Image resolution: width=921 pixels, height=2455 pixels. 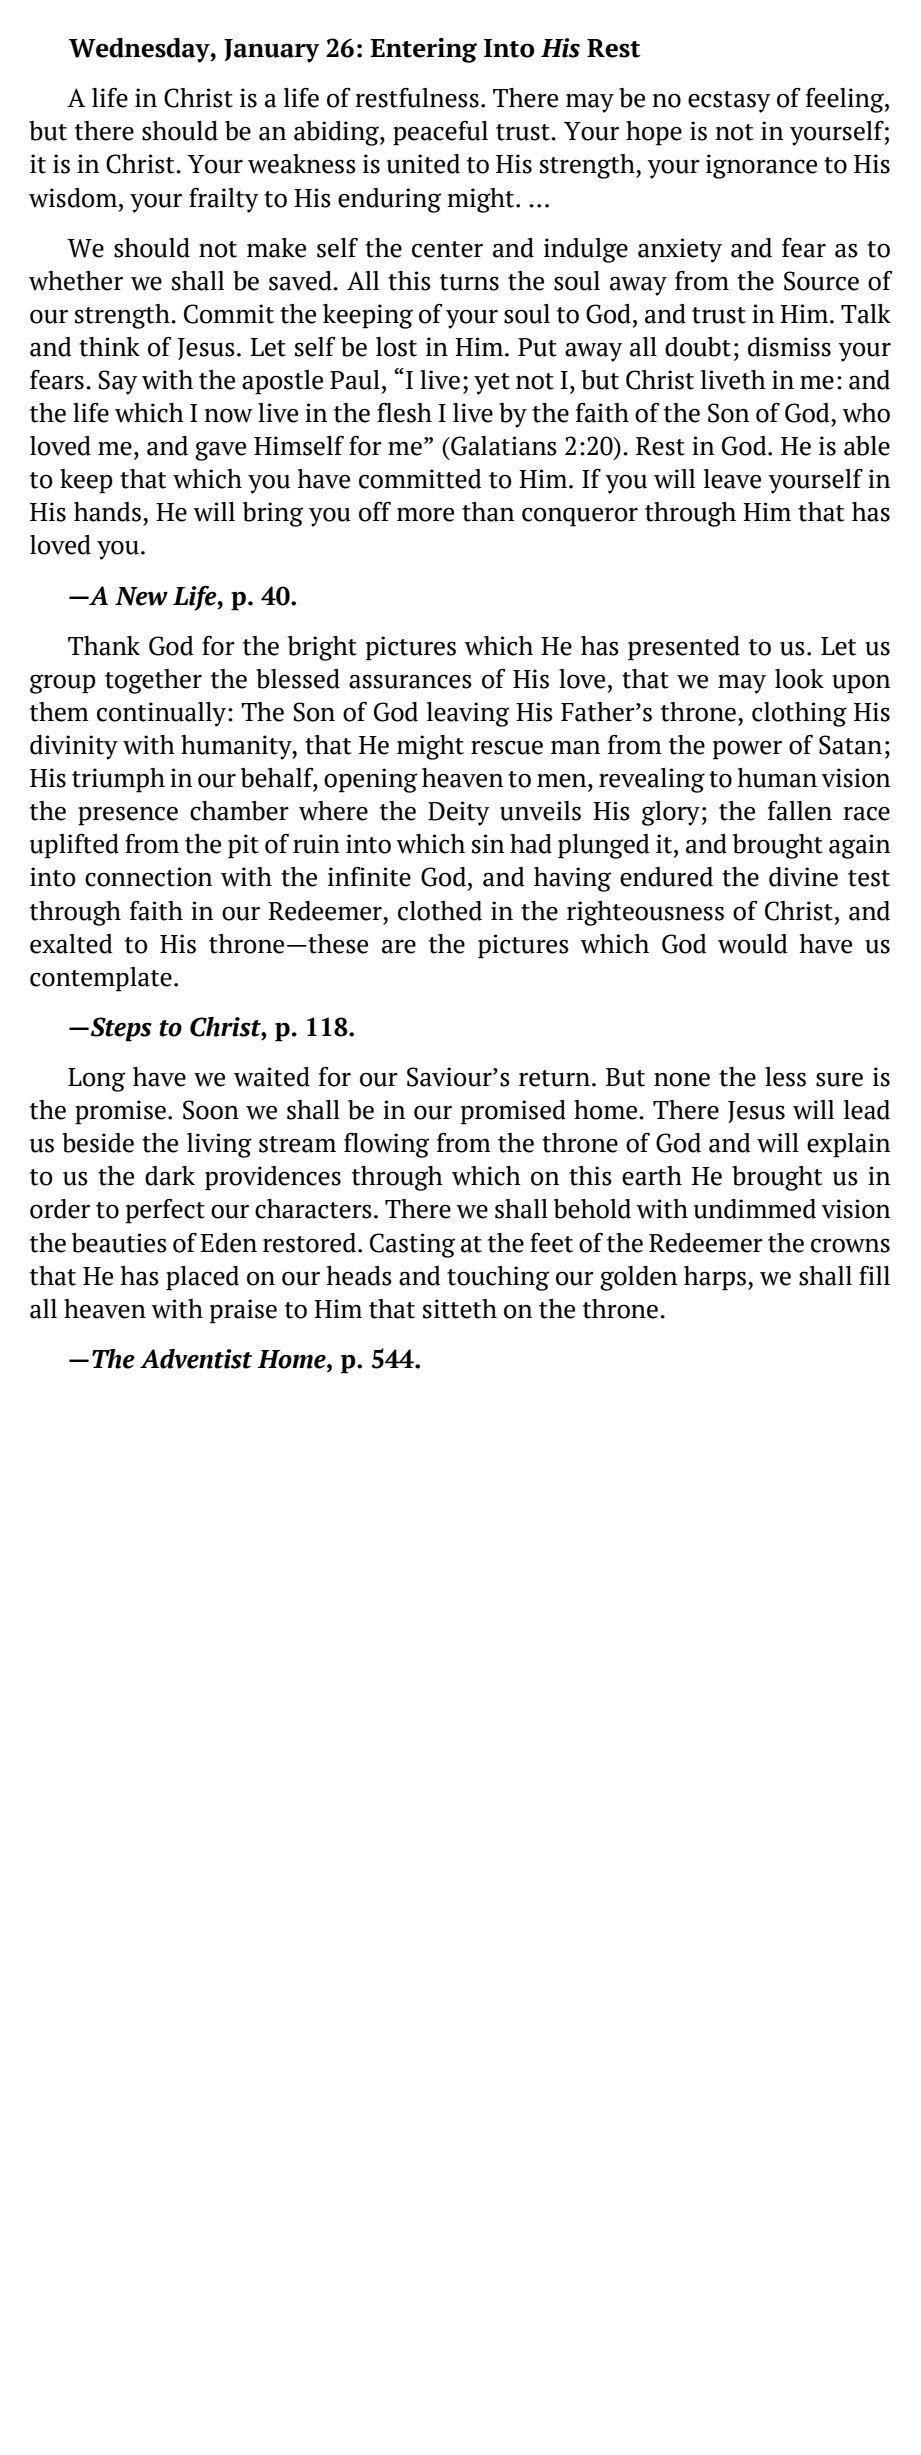 I want to click on connection, so click(x=148, y=877).
